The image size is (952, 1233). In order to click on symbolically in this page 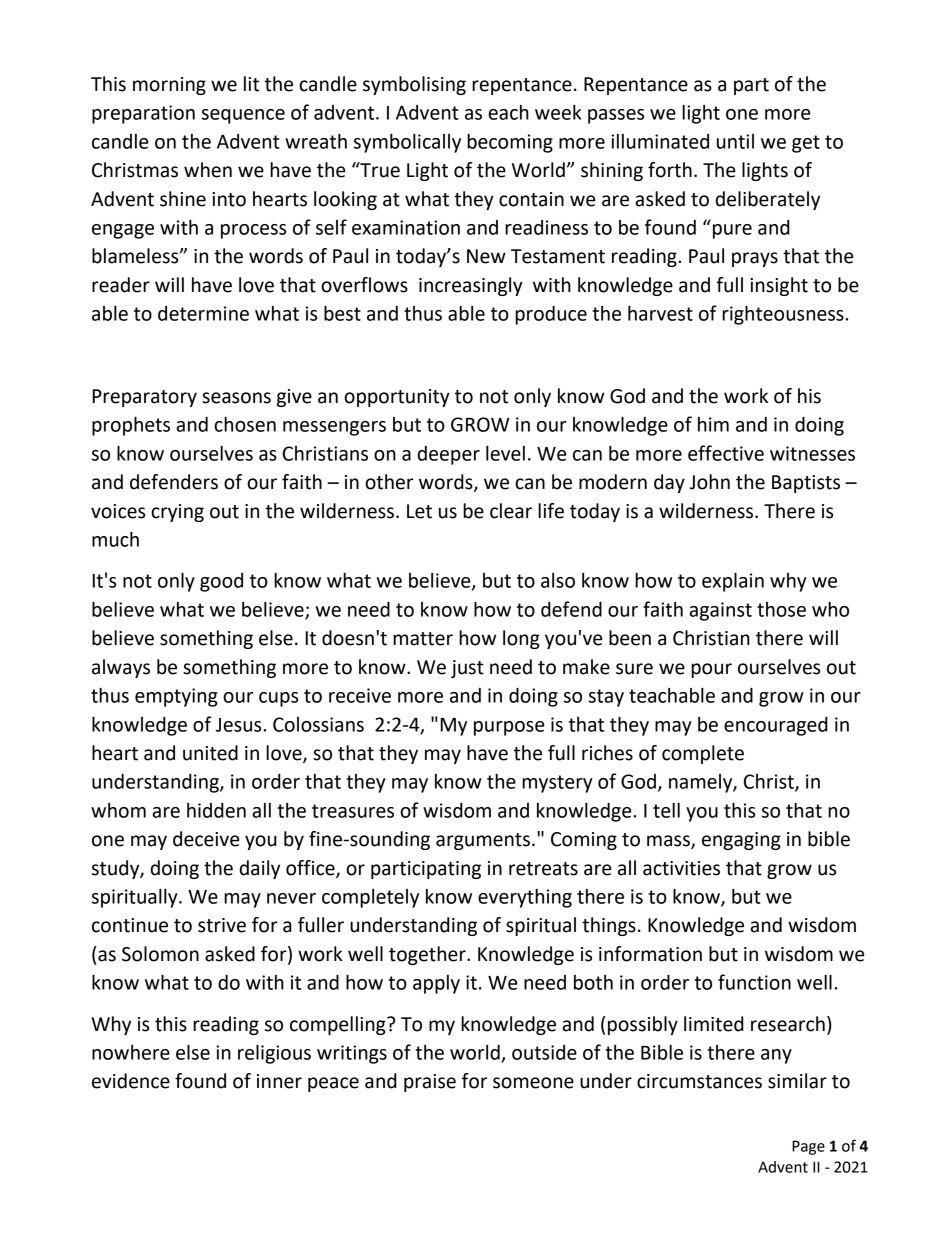, I will do `click(407, 143)`.
